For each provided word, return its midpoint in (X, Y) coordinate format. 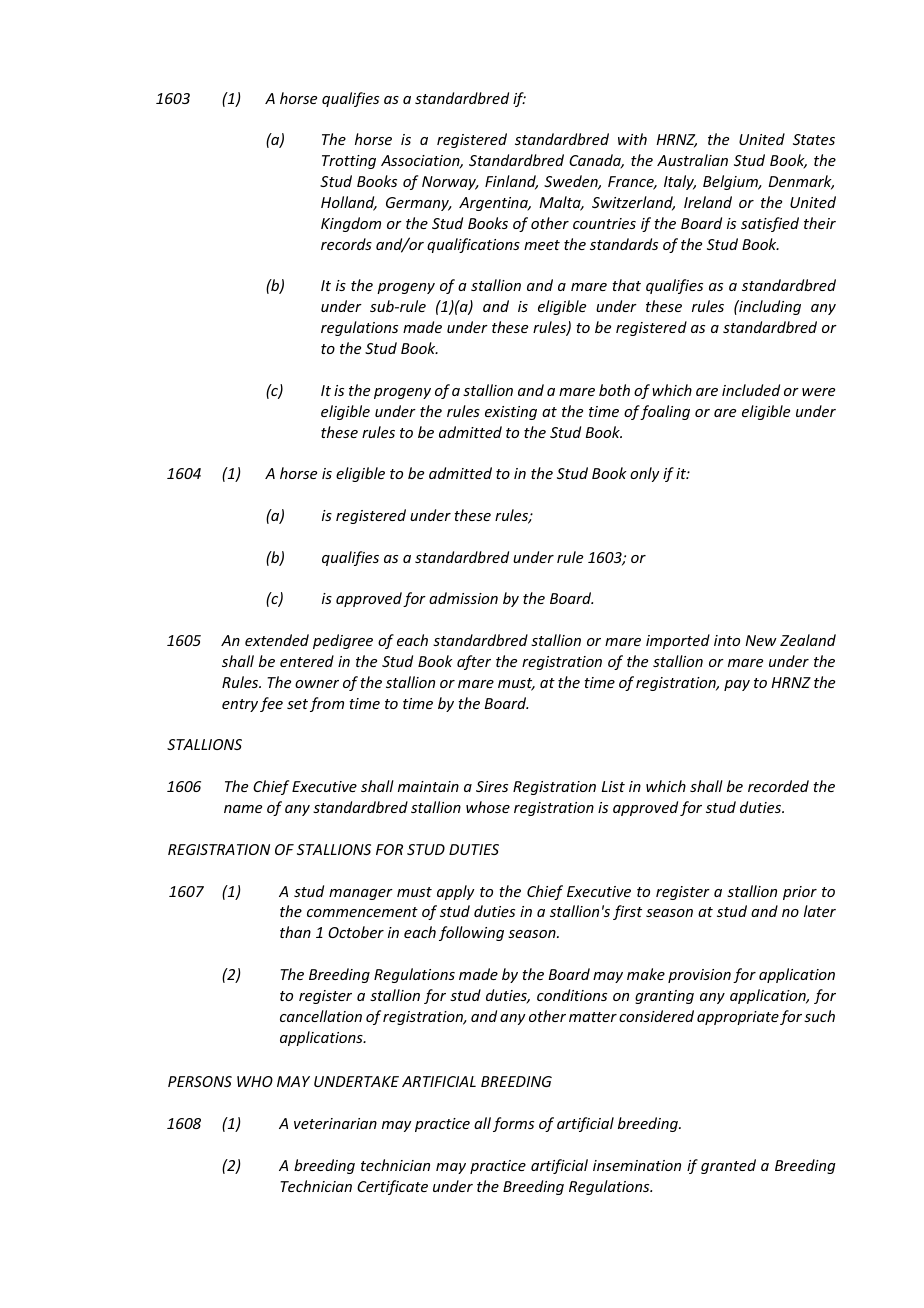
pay (737, 685)
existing (511, 413)
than (295, 932)
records (346, 244)
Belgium (732, 182)
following (471, 933)
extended (277, 640)
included (751, 390)
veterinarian (335, 1123)
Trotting (349, 162)
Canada (596, 161)
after (474, 662)
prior (800, 893)
